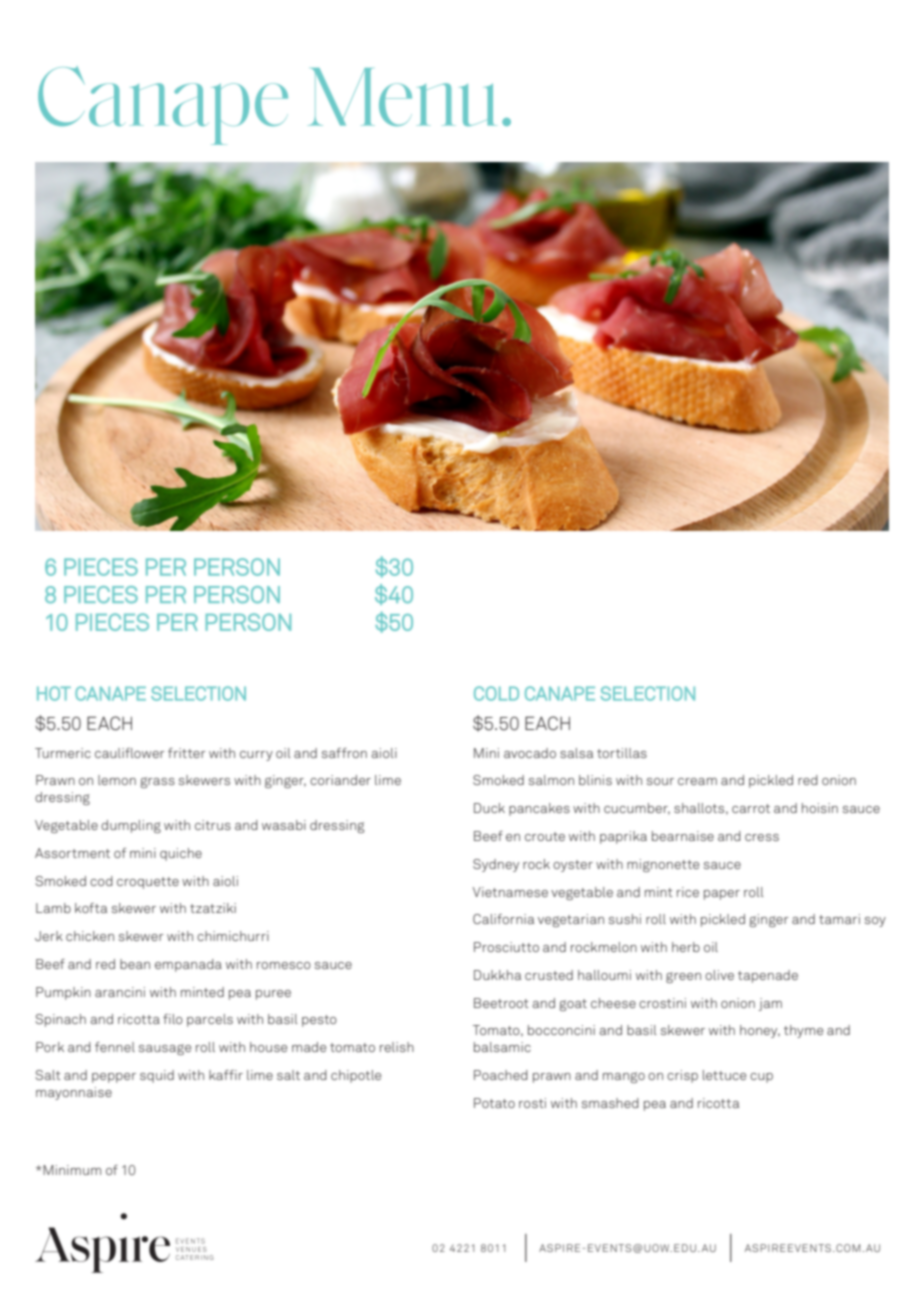  I want to click on Menu, so click(402, 97).
